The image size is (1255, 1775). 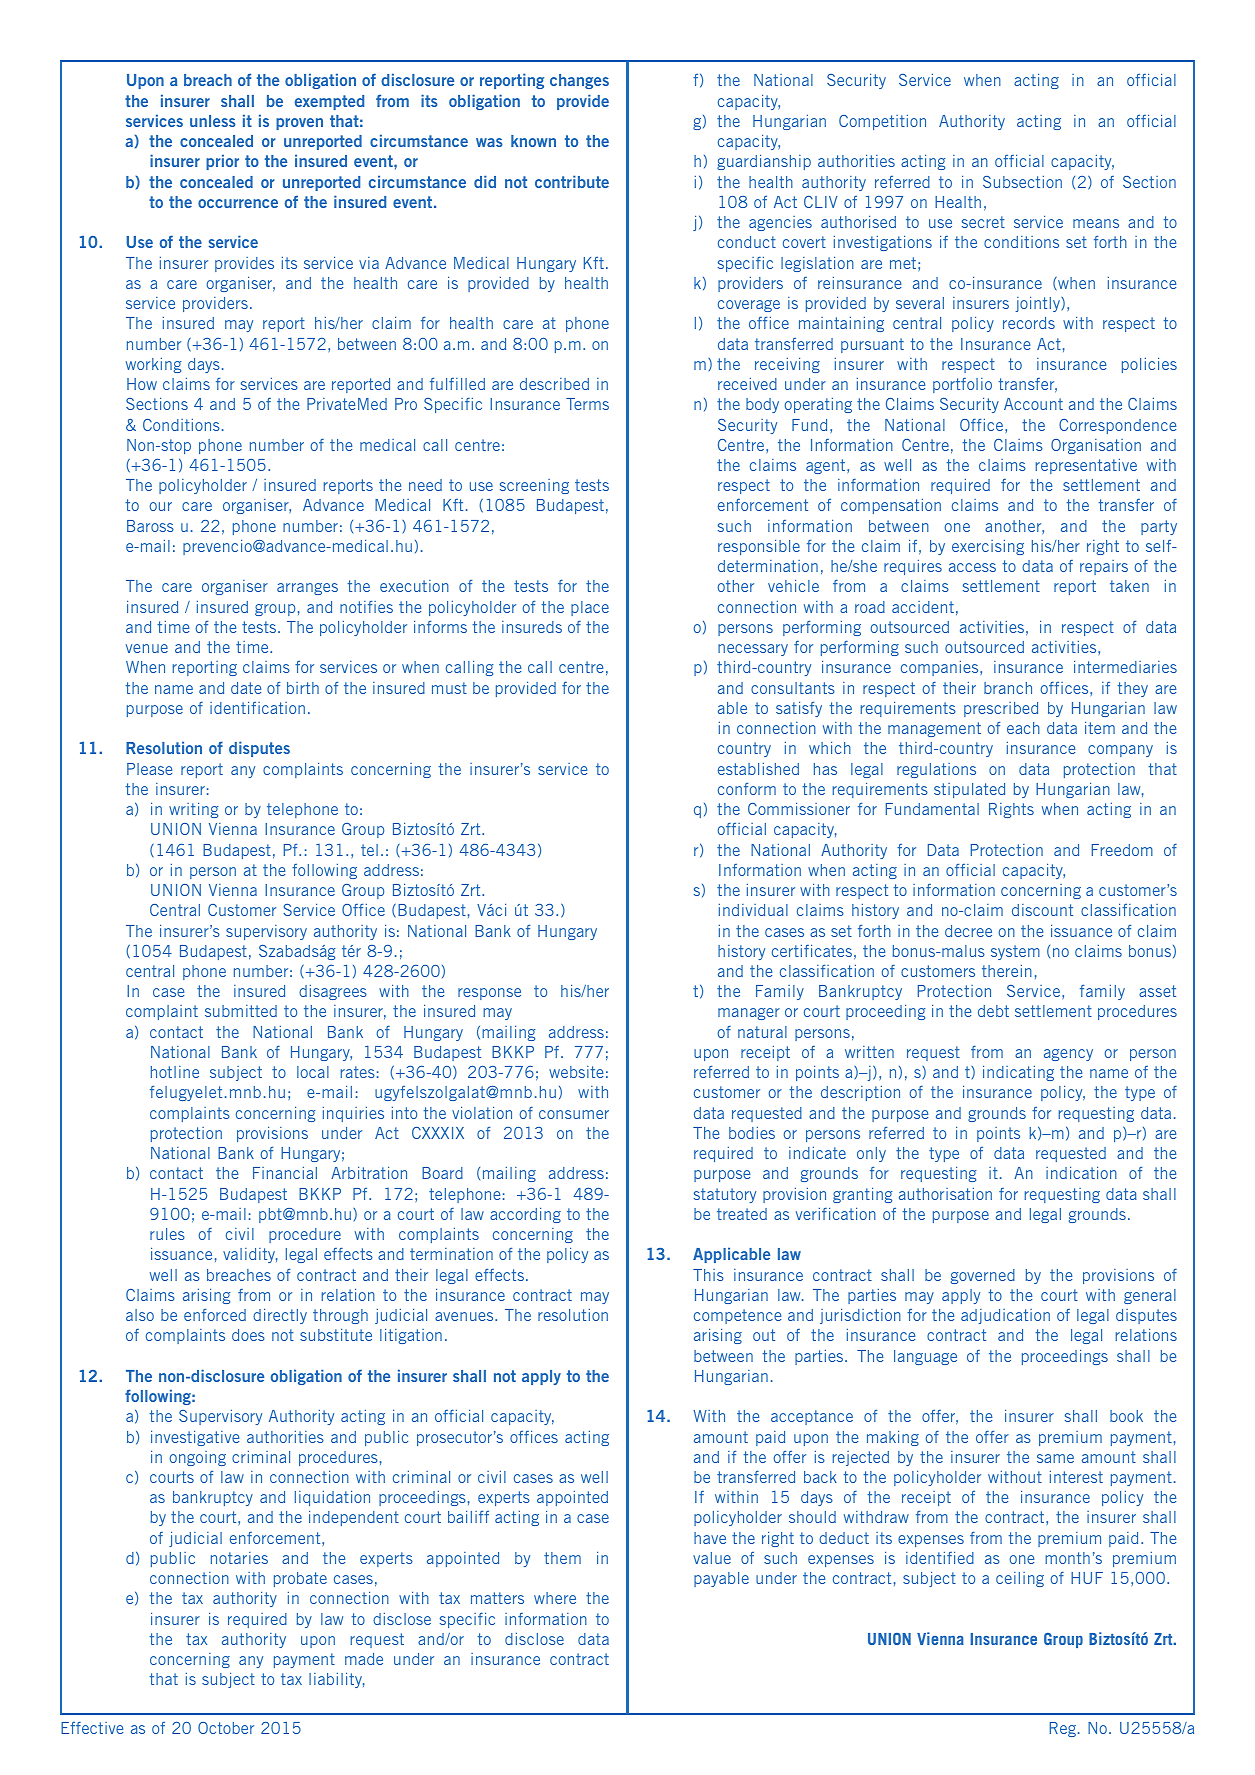 I want to click on changes, so click(x=579, y=81).
